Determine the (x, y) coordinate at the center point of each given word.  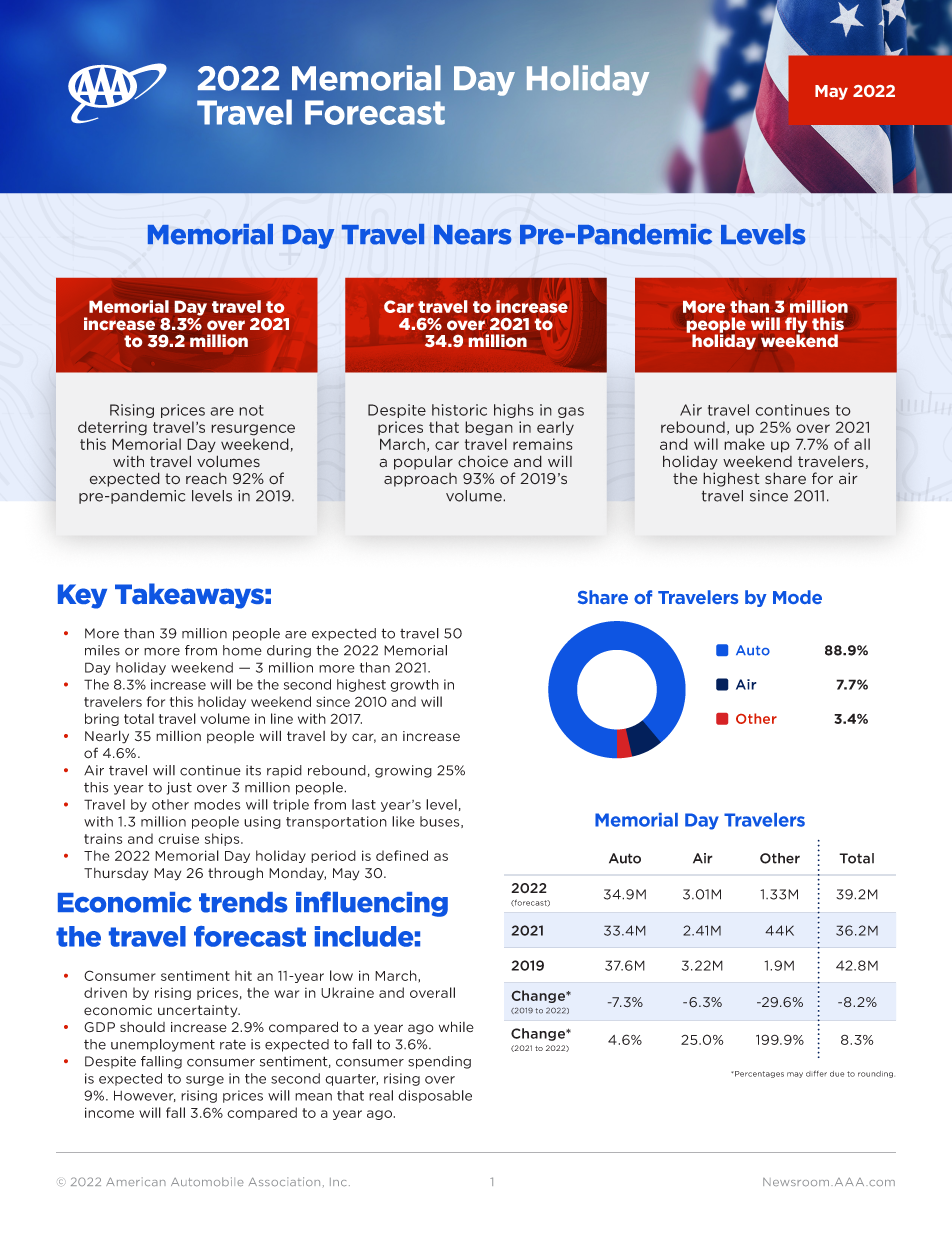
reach (206, 479)
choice (483, 461)
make (744, 444)
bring (102, 719)
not (251, 410)
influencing (372, 904)
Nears (473, 235)
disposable (435, 1096)
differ (816, 1073)
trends (243, 902)
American (136, 1181)
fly (796, 326)
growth (414, 685)
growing (403, 771)
